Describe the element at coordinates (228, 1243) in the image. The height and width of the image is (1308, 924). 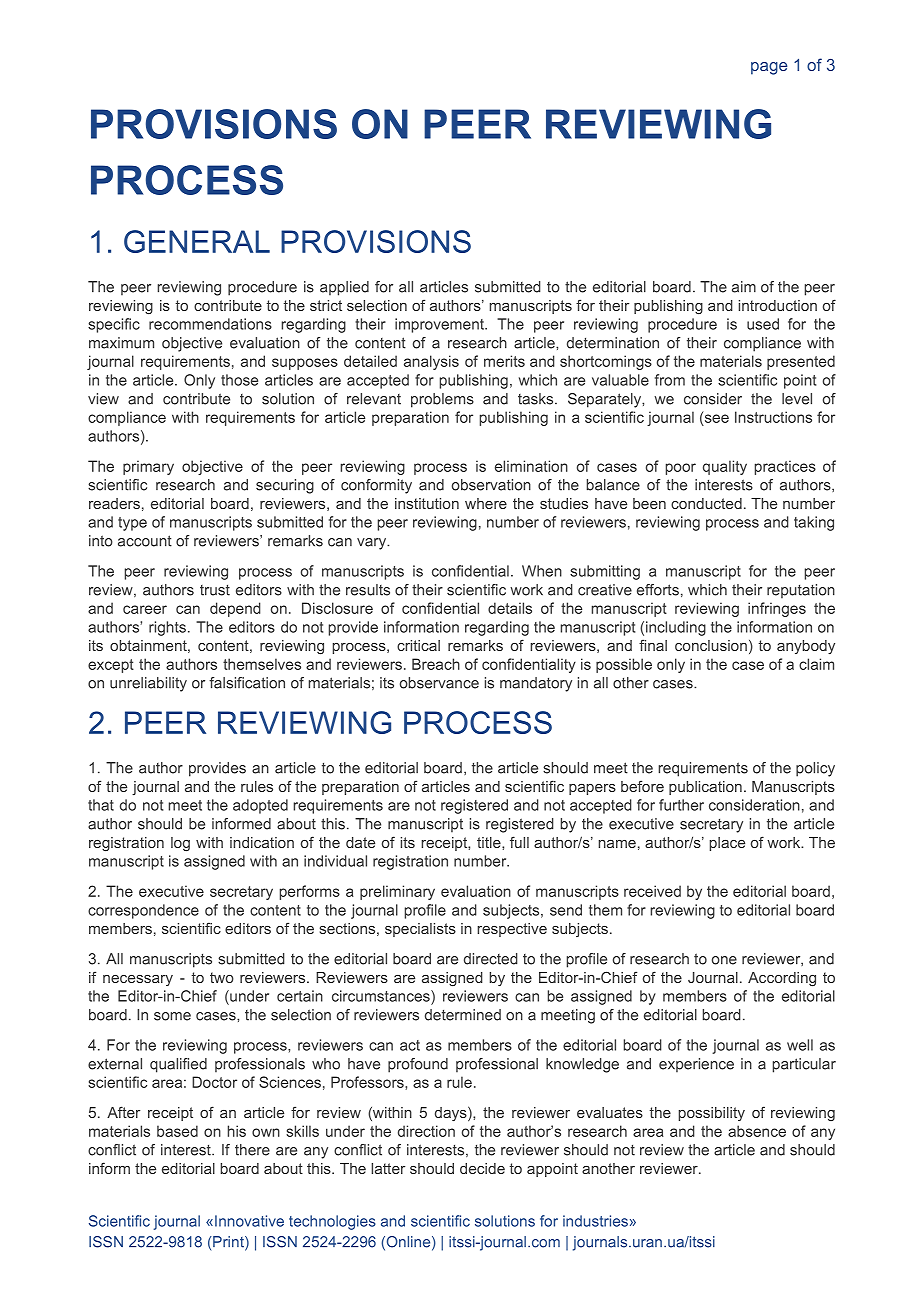
I see `Print` at that location.
